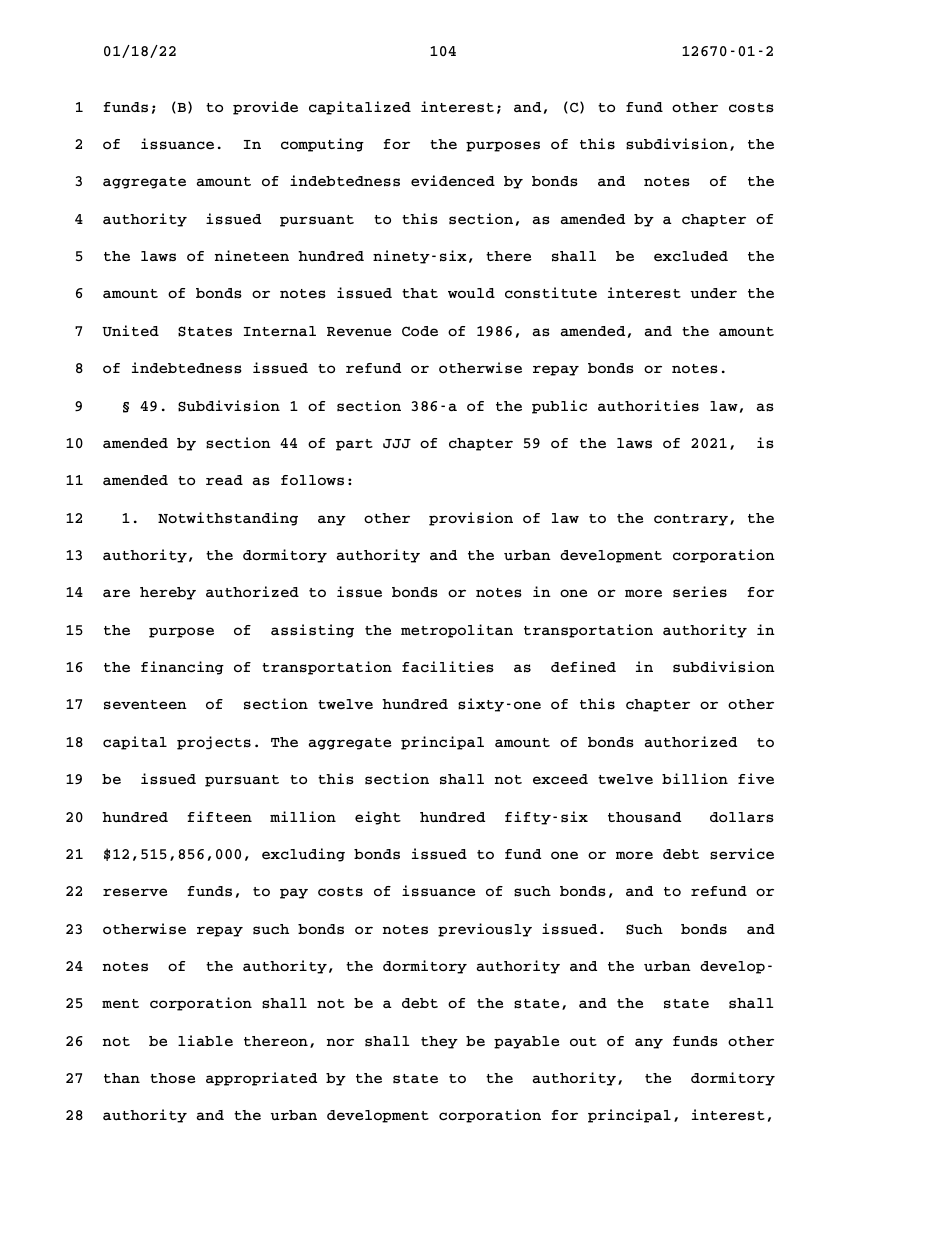 The height and width of the screenshot is (1233, 952). What do you see at coordinates (220, 817) in the screenshot?
I see `fifteen` at bounding box center [220, 817].
